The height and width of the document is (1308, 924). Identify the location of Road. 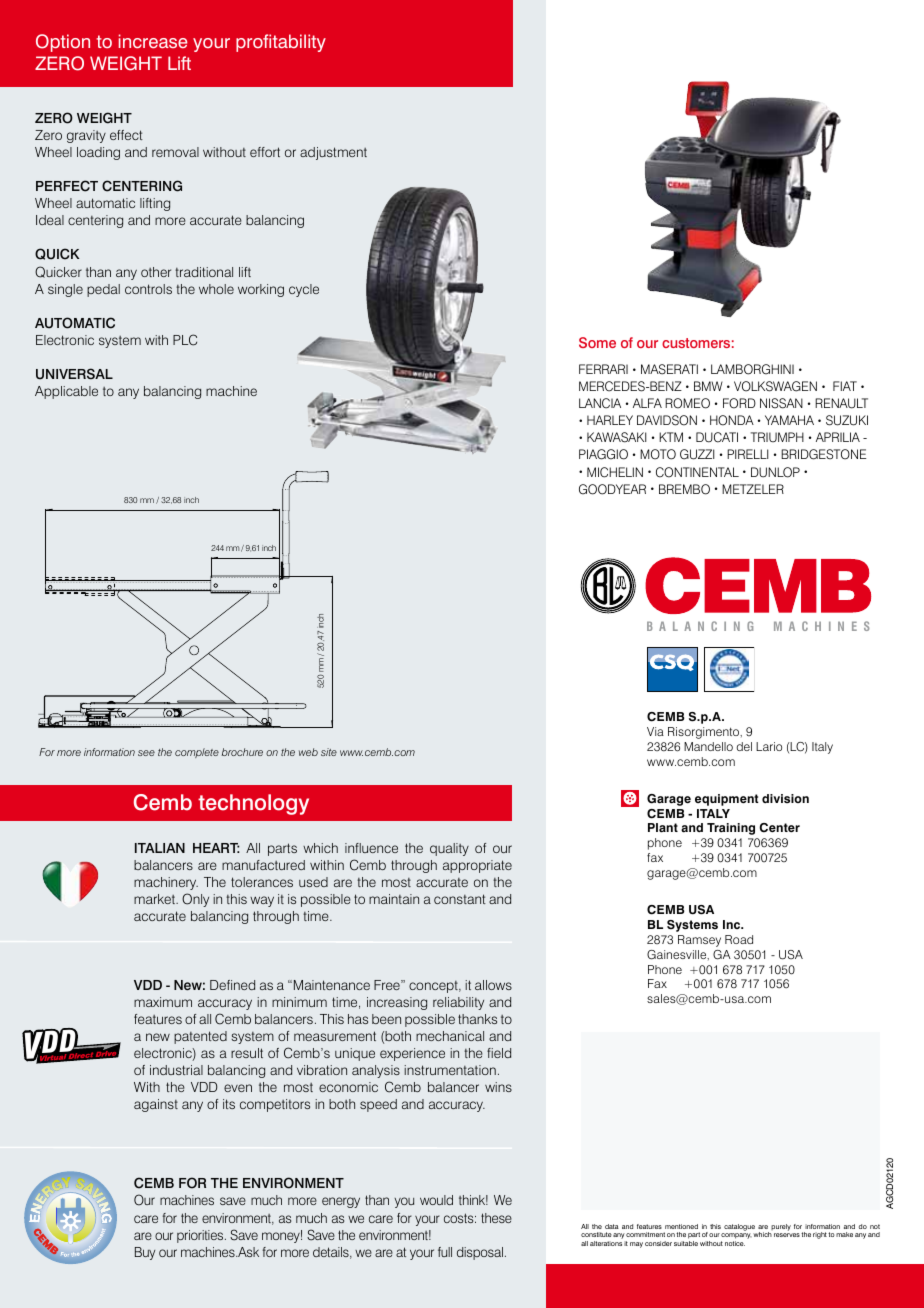
(739, 939).
